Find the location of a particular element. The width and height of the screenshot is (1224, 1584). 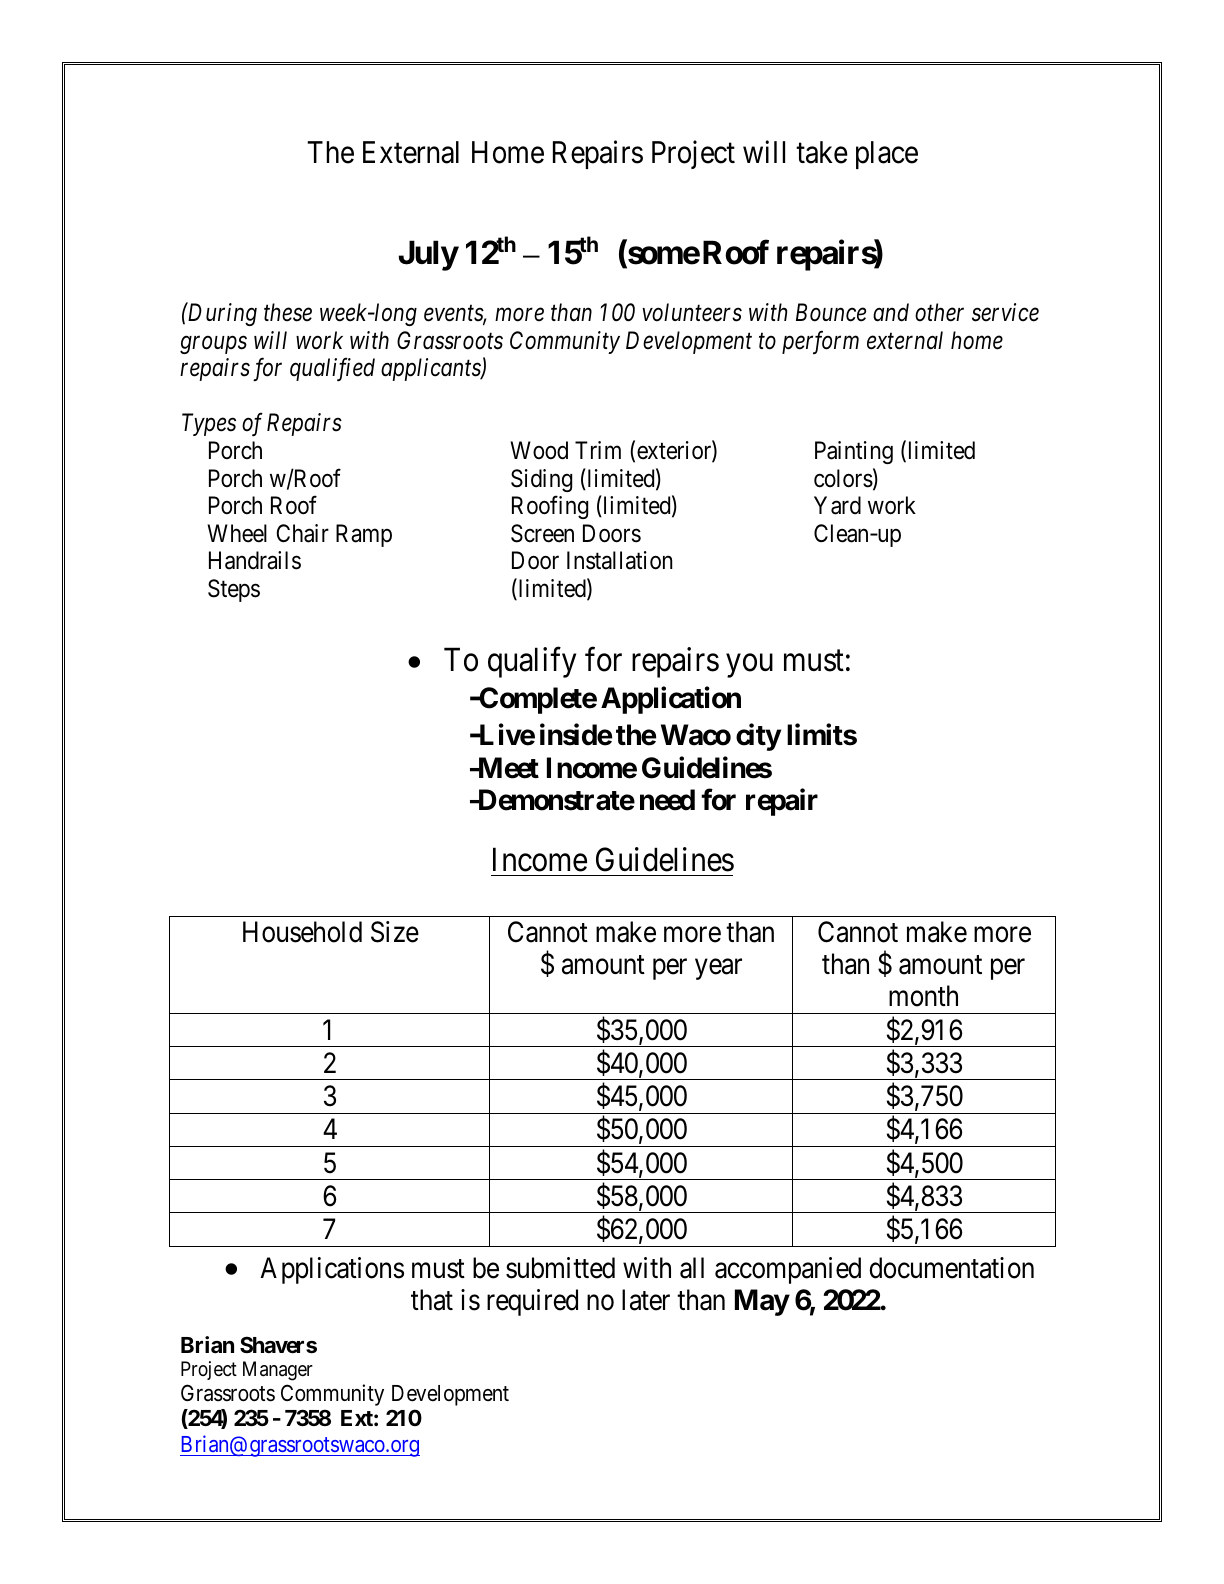

Painting is located at coordinates (854, 452).
